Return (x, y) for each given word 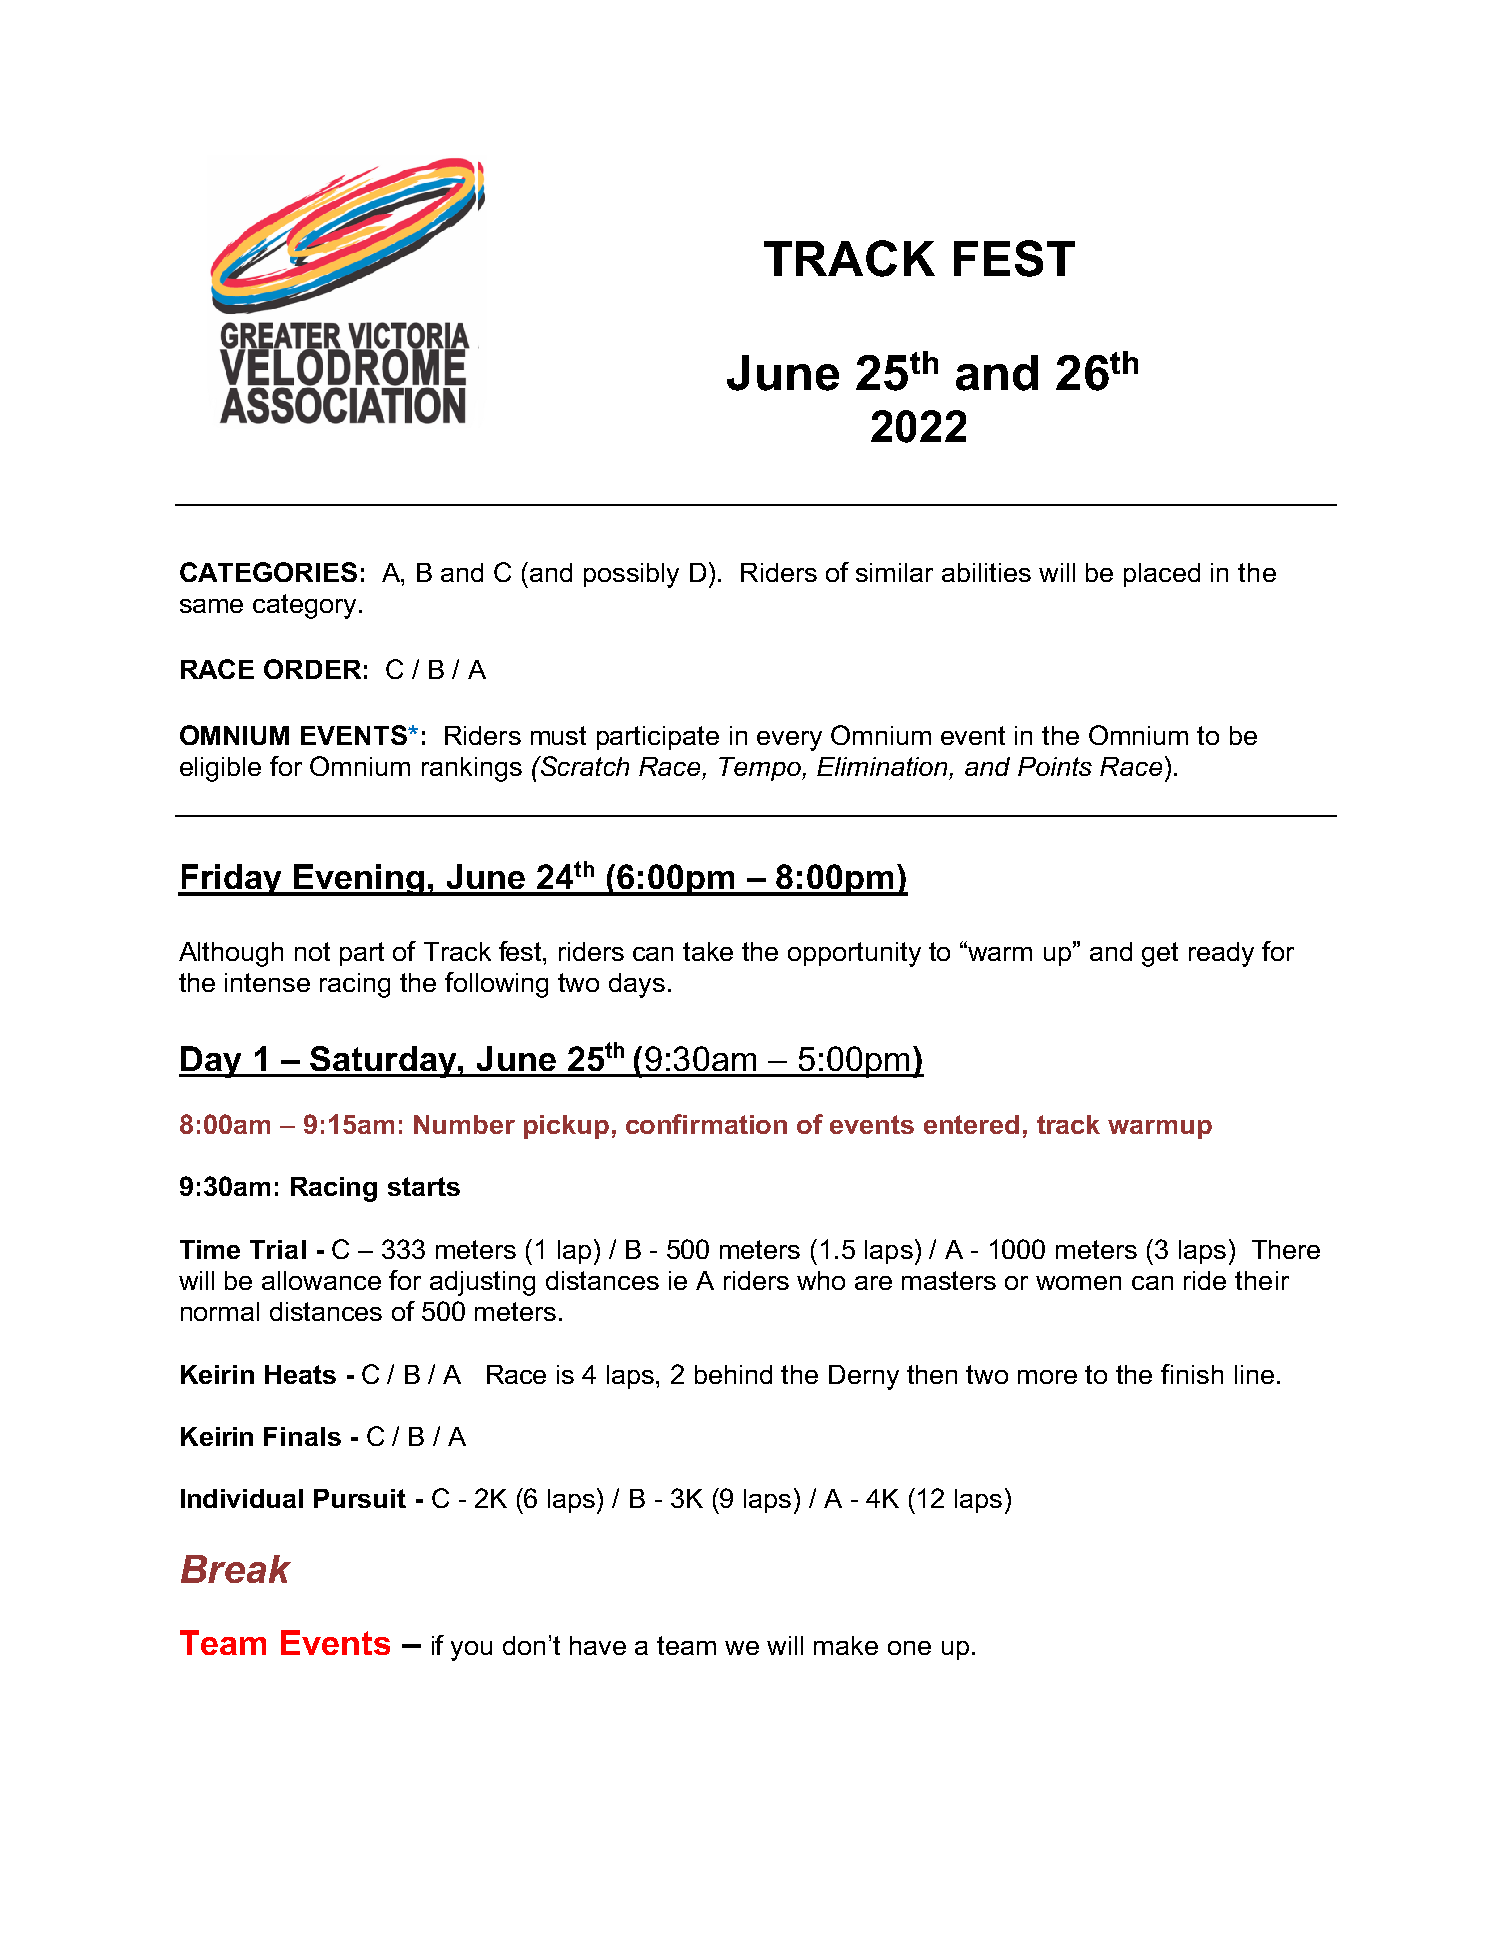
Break (236, 1569)
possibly (631, 575)
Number (464, 1124)
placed (1162, 575)
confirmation (706, 1124)
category (304, 606)
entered (971, 1124)
